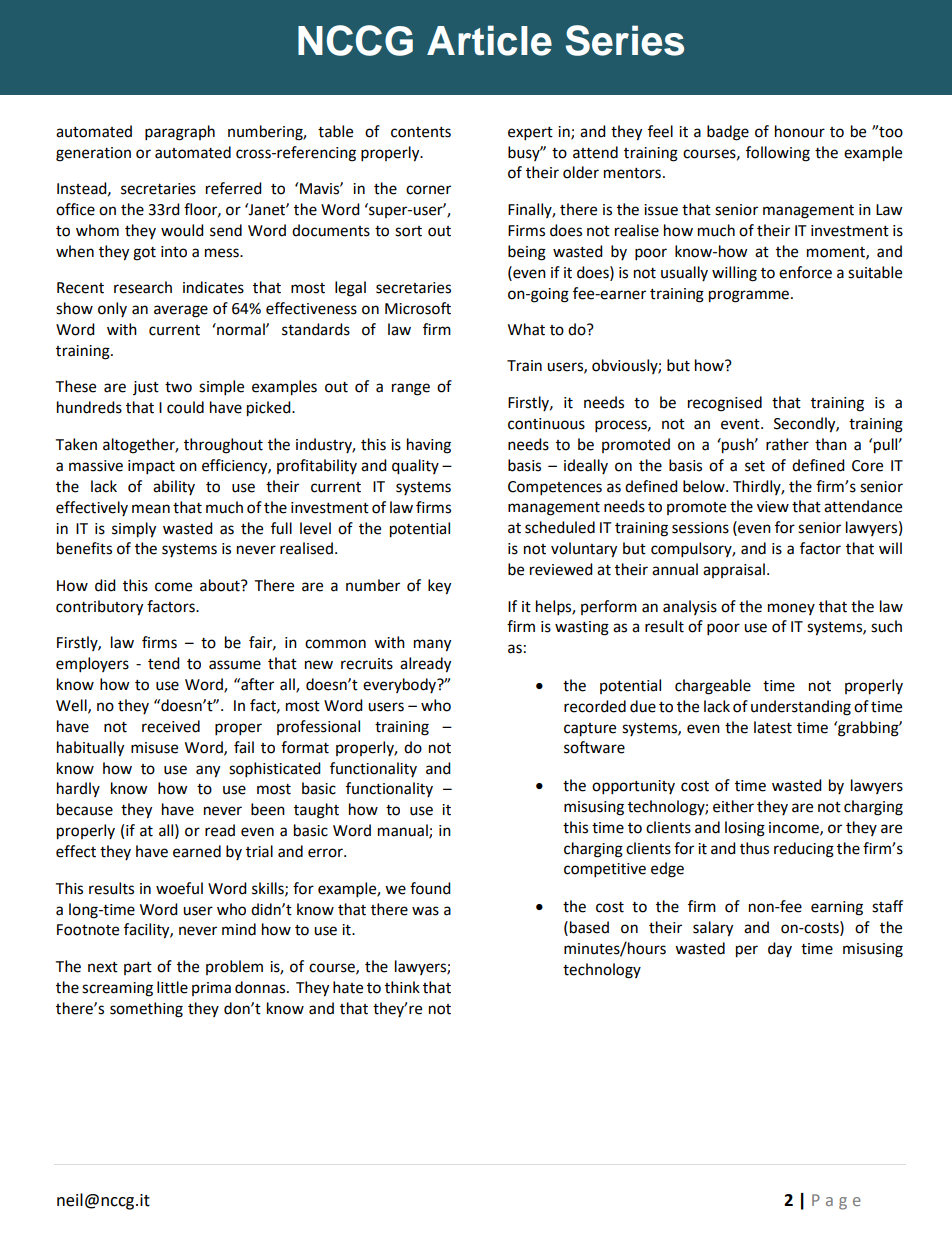 The width and height of the screenshot is (952, 1233). What do you see at coordinates (800, 131) in the screenshot?
I see `honour` at bounding box center [800, 131].
